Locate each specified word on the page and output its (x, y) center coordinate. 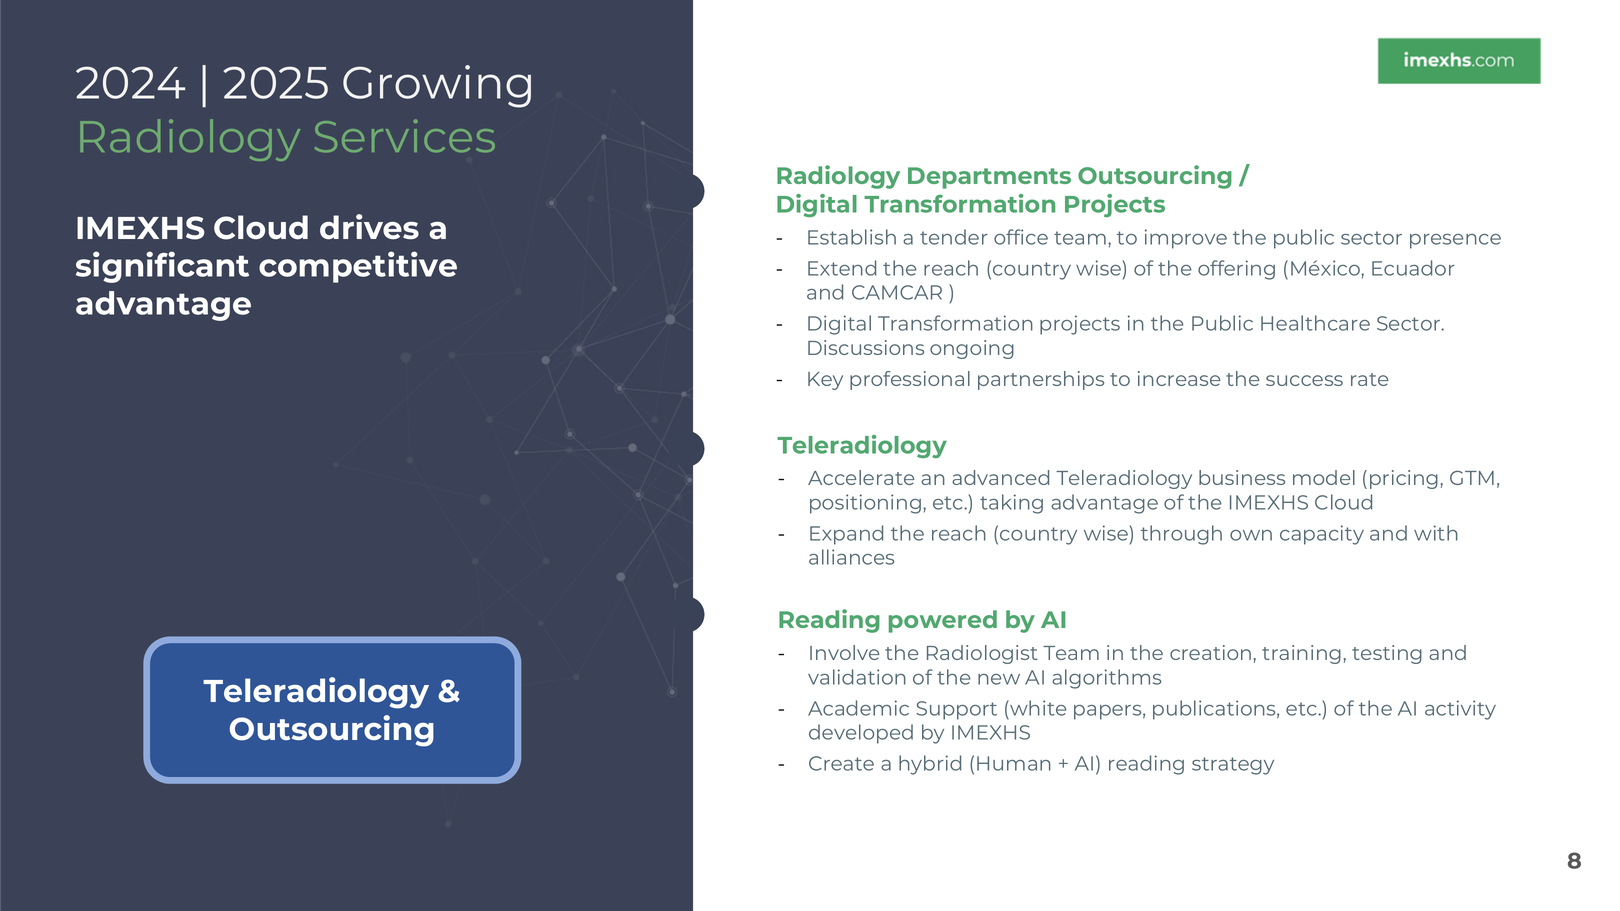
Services (405, 135)
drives (369, 227)
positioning (865, 504)
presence (1455, 241)
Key (825, 381)
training (1301, 654)
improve (1186, 239)
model (1324, 477)
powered (943, 621)
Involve (844, 652)
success (1304, 380)
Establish (852, 237)
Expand (846, 535)
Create (841, 763)
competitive (358, 267)
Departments (989, 178)
